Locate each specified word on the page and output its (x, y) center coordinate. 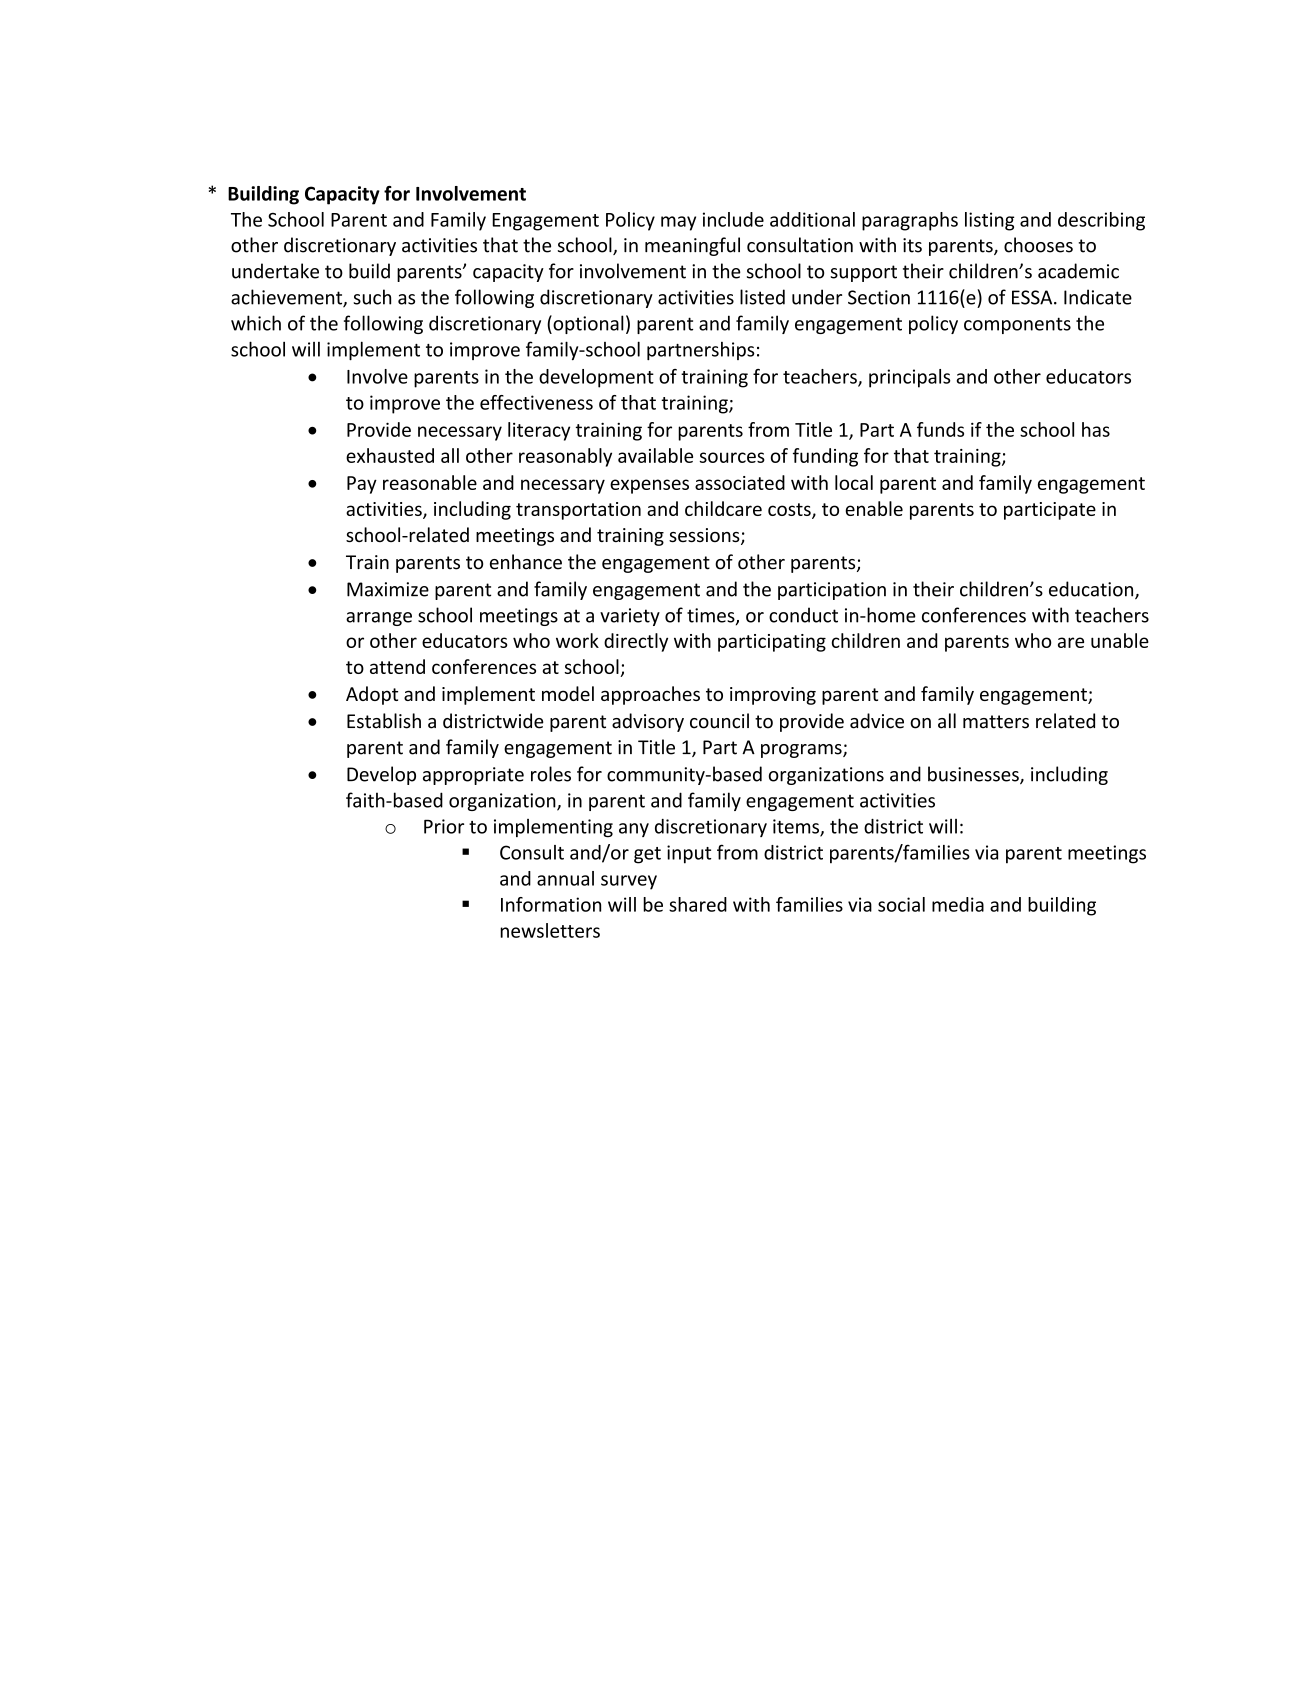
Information (551, 904)
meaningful (692, 246)
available (655, 455)
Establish (384, 721)
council (719, 721)
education (1092, 590)
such (372, 297)
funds (940, 429)
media (958, 904)
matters (996, 722)
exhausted (390, 455)
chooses (1038, 245)
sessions (705, 536)
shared (698, 904)
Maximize (388, 589)
